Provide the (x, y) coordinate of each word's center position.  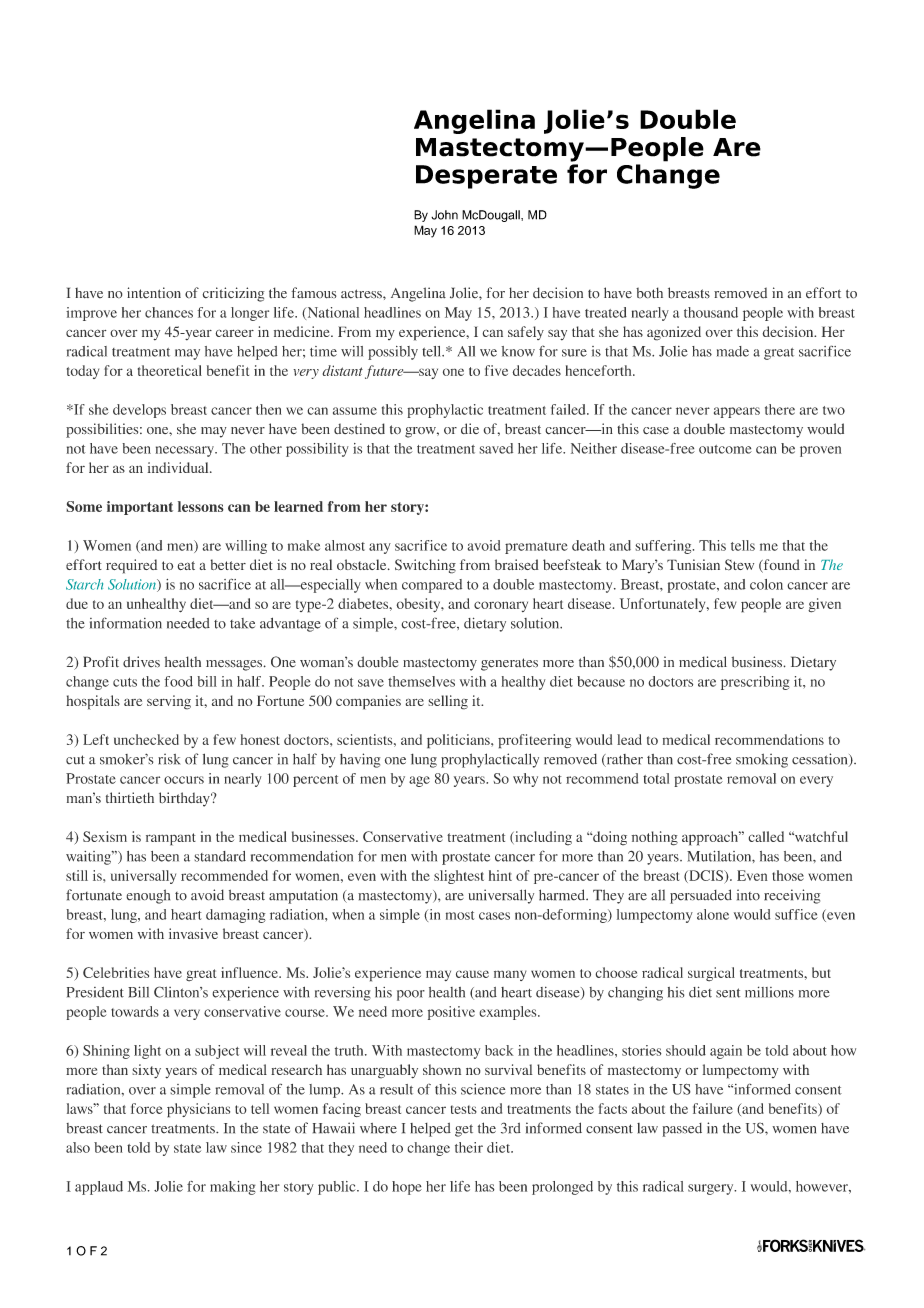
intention (154, 293)
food (178, 681)
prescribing (755, 683)
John (444, 215)
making (233, 1188)
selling (448, 702)
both (649, 293)
